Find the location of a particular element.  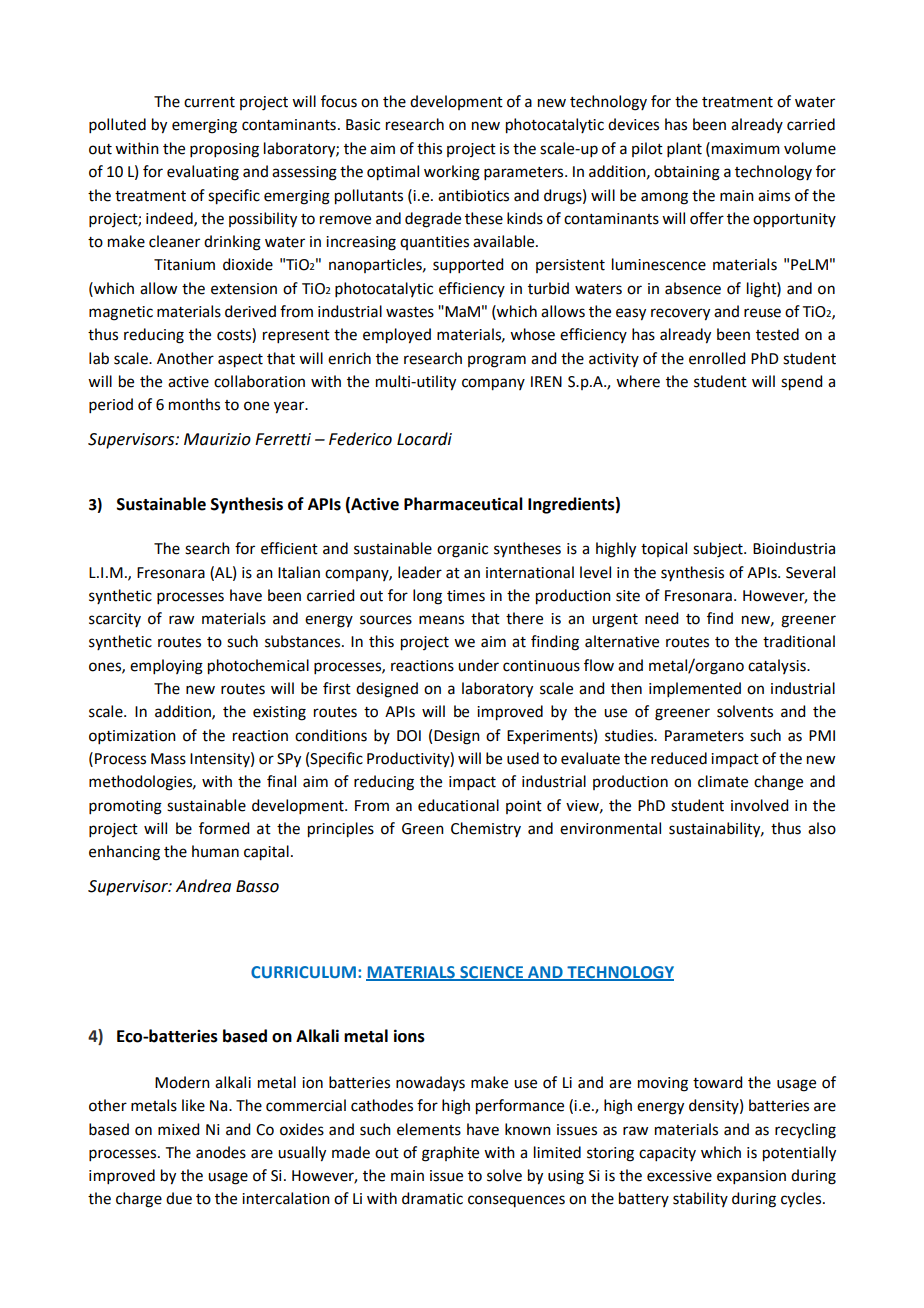

working is located at coordinates (452, 173).
